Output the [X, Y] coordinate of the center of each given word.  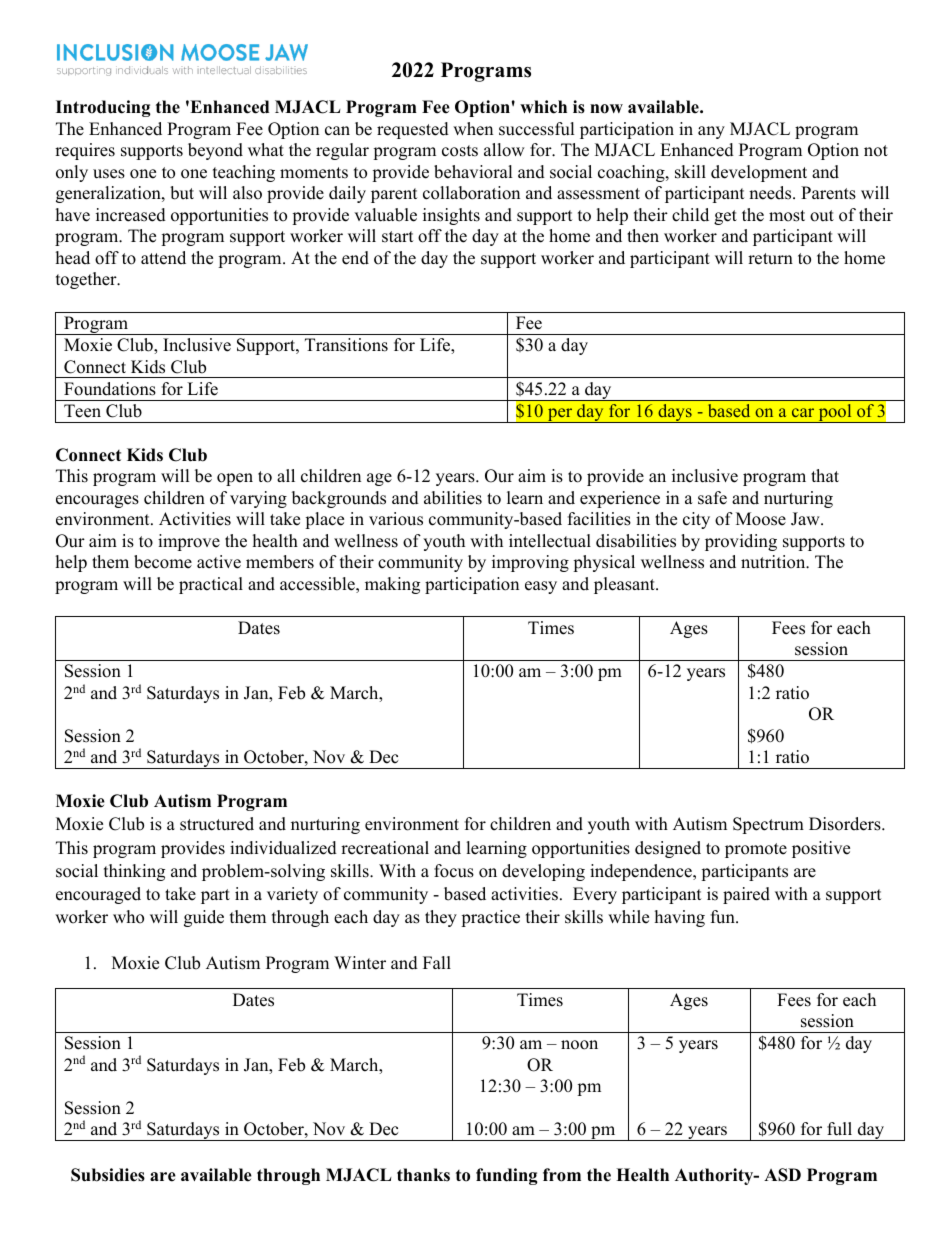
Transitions [346, 345]
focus [454, 871]
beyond [215, 151]
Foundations [110, 389]
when [473, 129]
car [803, 412]
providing [741, 542]
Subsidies [108, 1175]
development [759, 173]
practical [211, 585]
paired [746, 895]
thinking [134, 872]
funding [507, 1176]
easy [541, 587]
